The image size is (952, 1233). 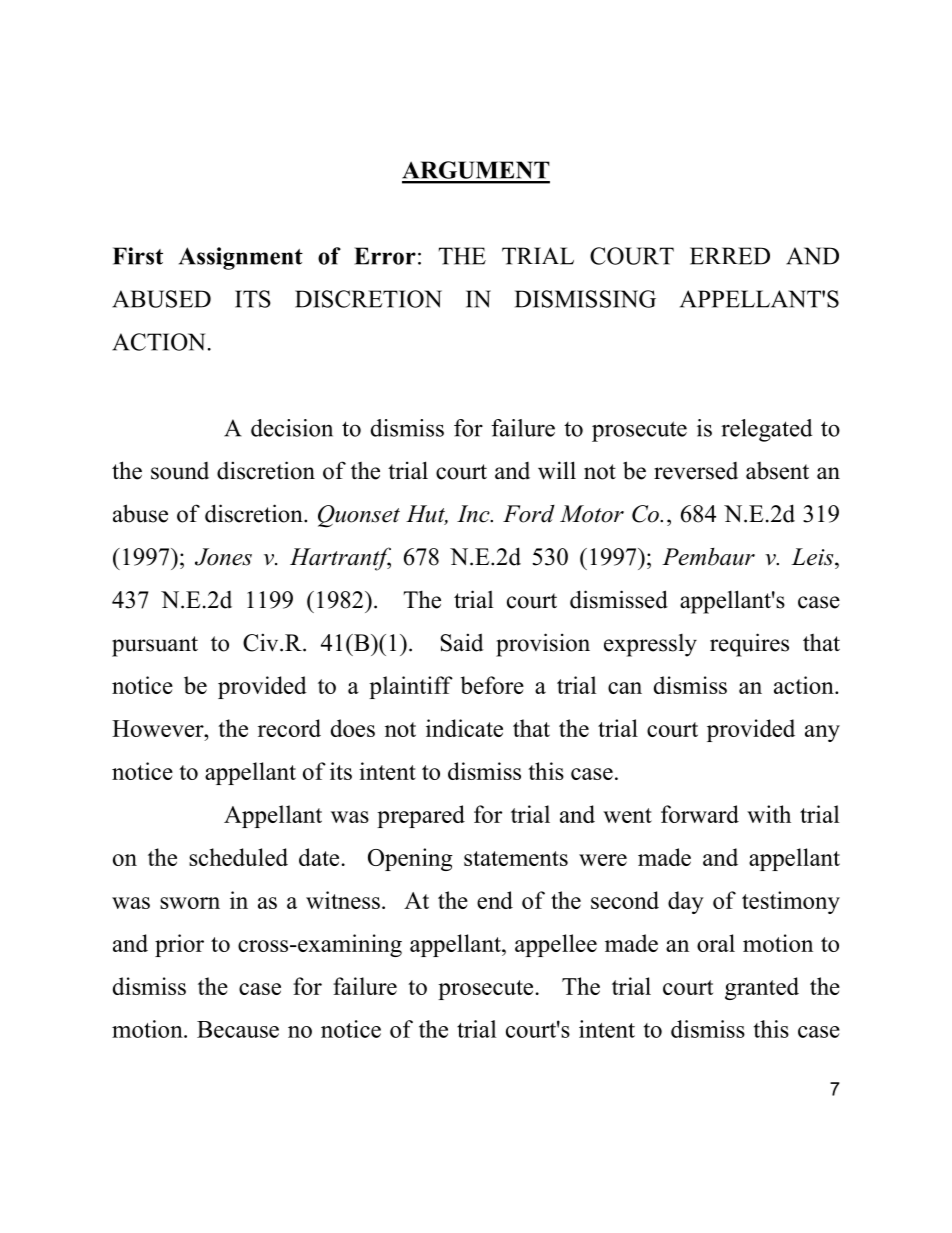 I want to click on Jones, so click(x=223, y=557).
